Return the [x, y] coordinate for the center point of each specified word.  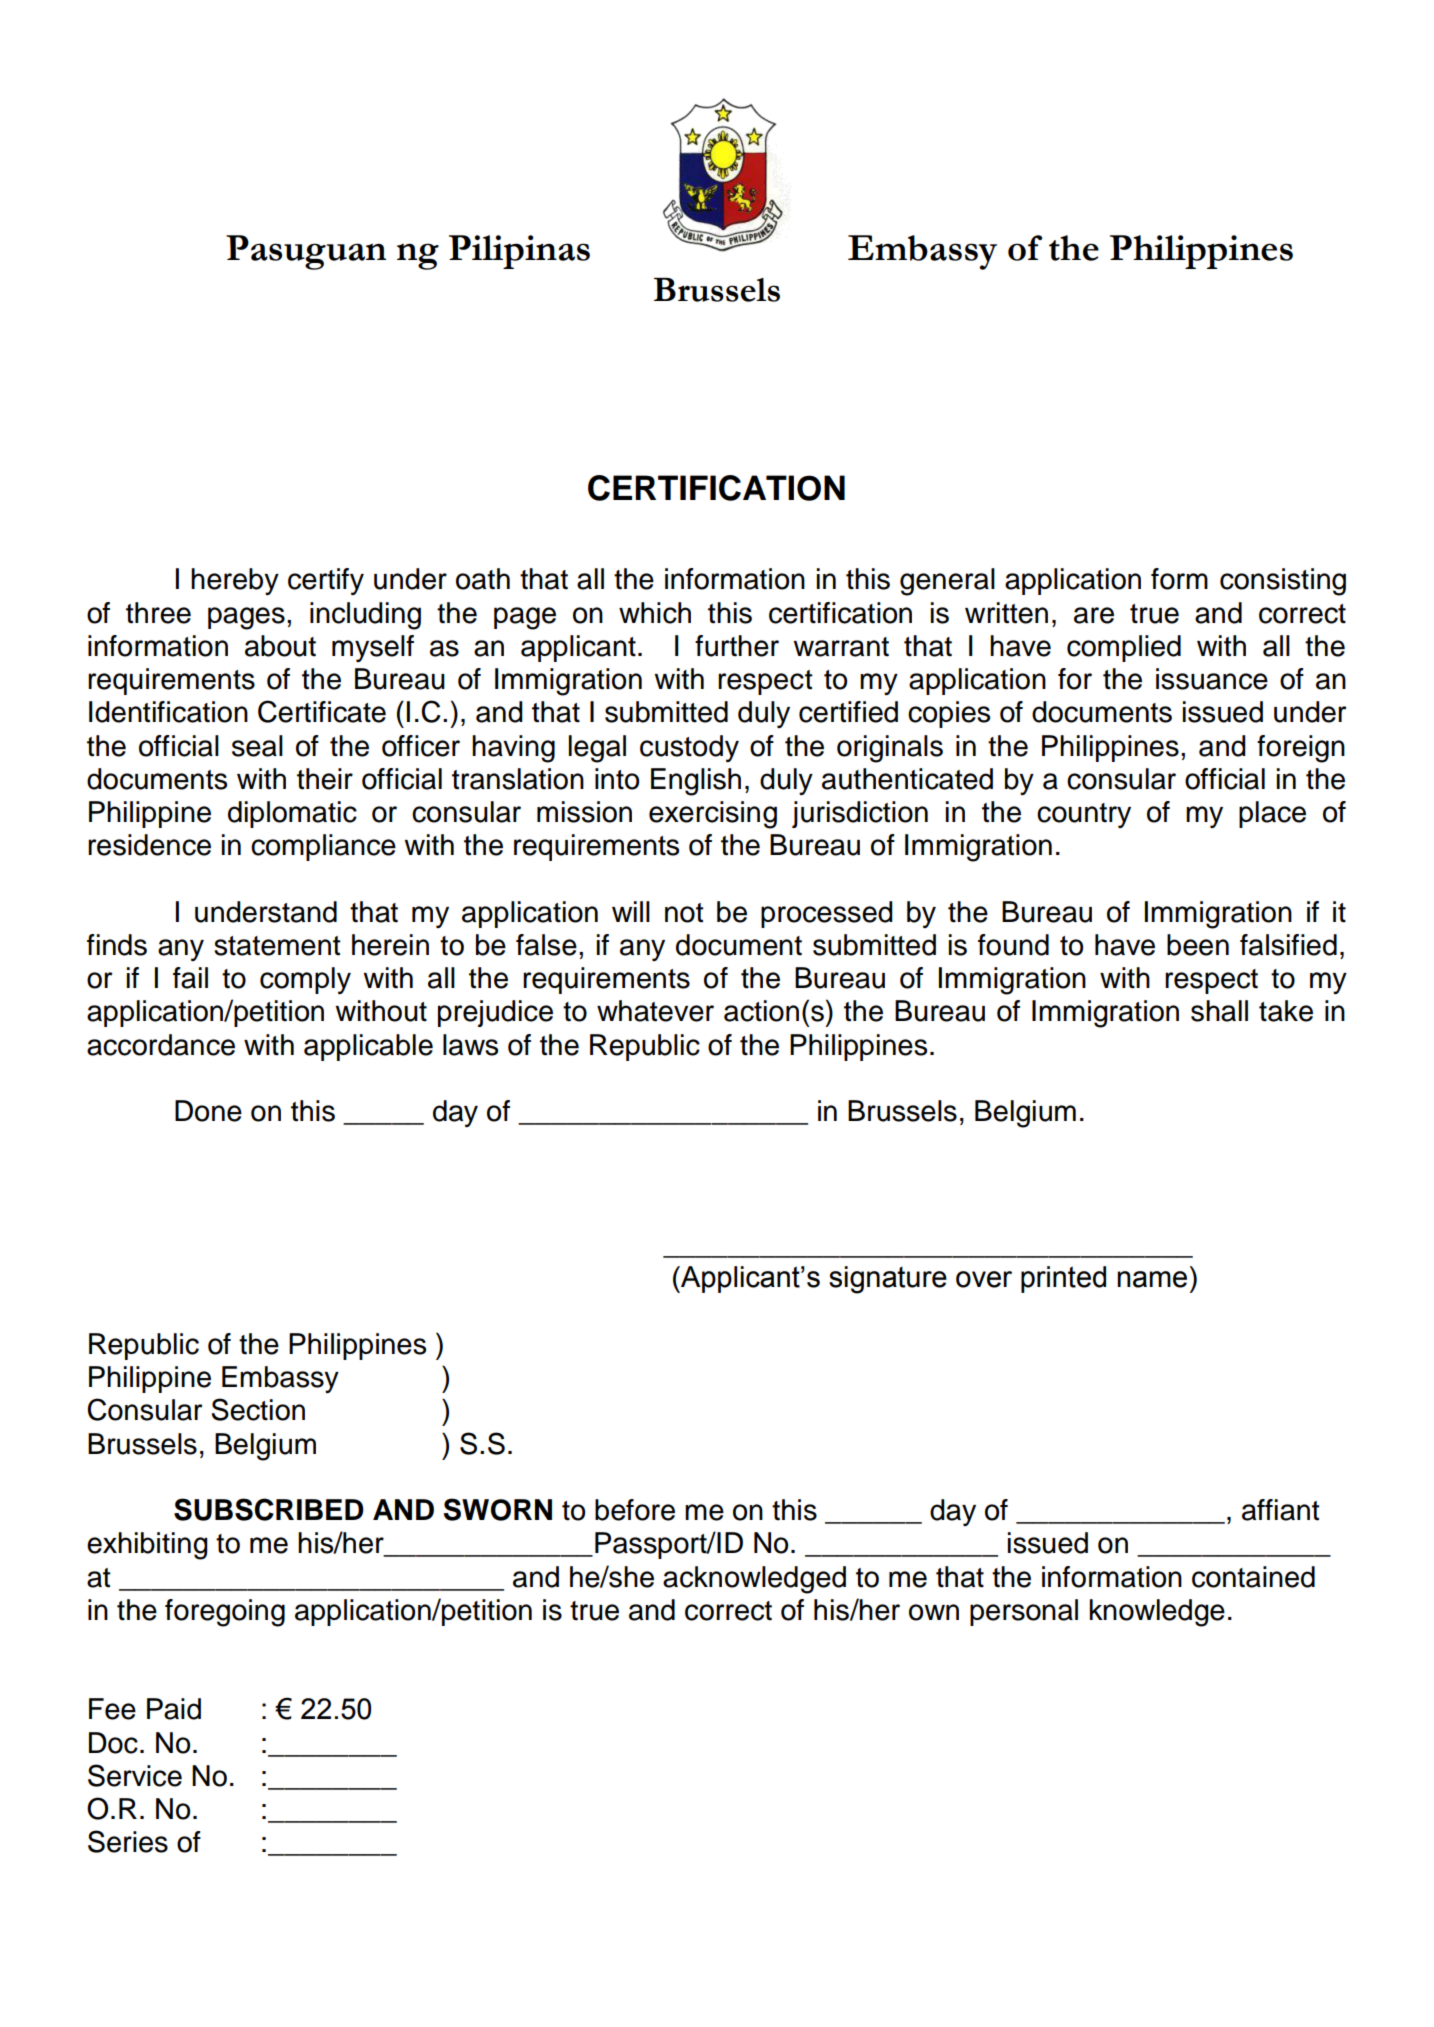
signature [888, 1280]
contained [1253, 1577]
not [684, 913]
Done [208, 1111]
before [635, 1510]
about [280, 646]
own [934, 1612]
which [655, 613]
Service [135, 1775]
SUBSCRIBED [269, 1509]
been [1198, 945]
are [1094, 615]
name [1152, 1279]
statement [277, 946]
